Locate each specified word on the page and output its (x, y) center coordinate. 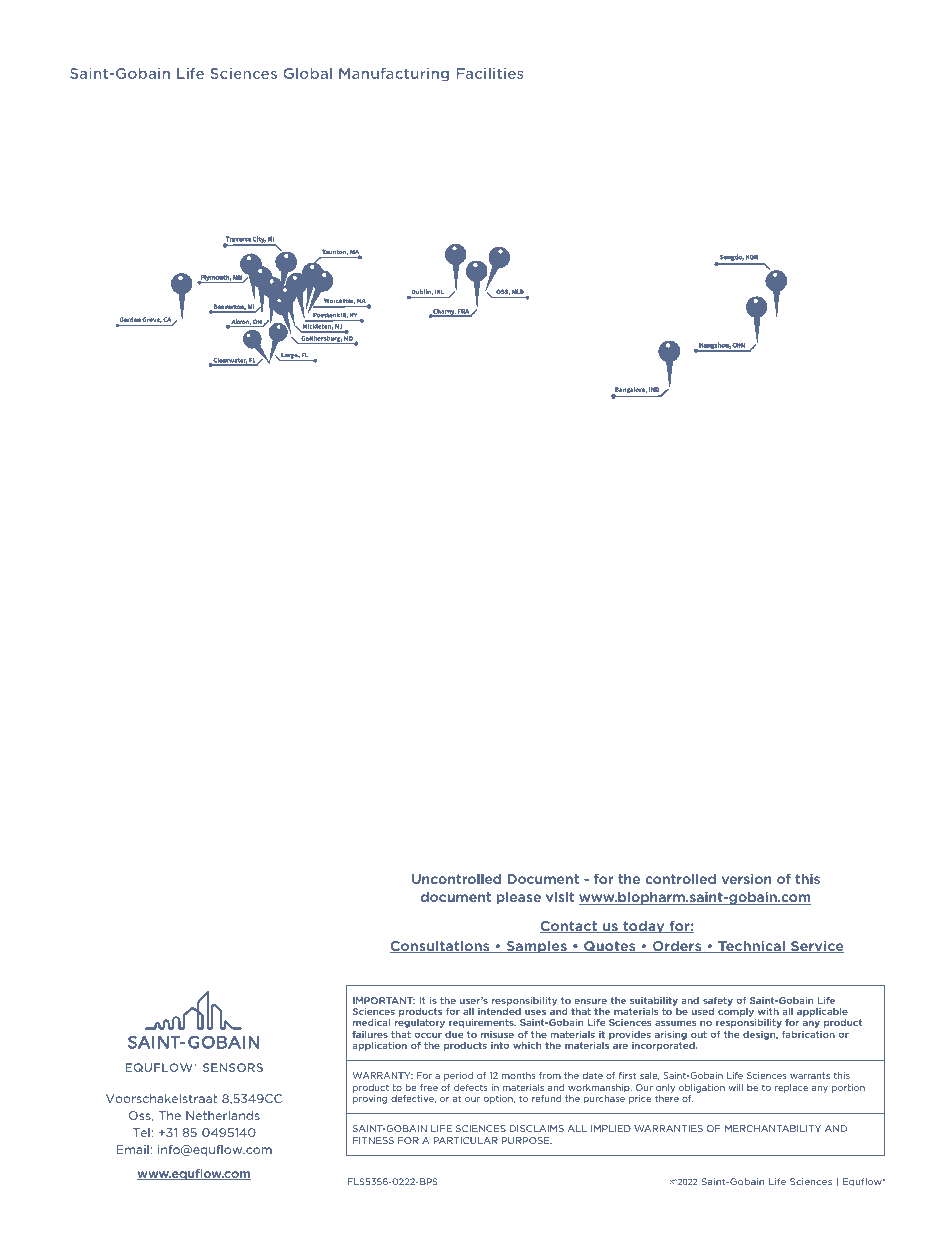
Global (307, 73)
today (644, 926)
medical (371, 1022)
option (499, 1099)
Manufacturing (394, 75)
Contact (569, 927)
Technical (751, 946)
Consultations (441, 946)
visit (560, 897)
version (746, 879)
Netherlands (223, 1115)
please (519, 898)
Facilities (490, 73)
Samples (536, 947)
